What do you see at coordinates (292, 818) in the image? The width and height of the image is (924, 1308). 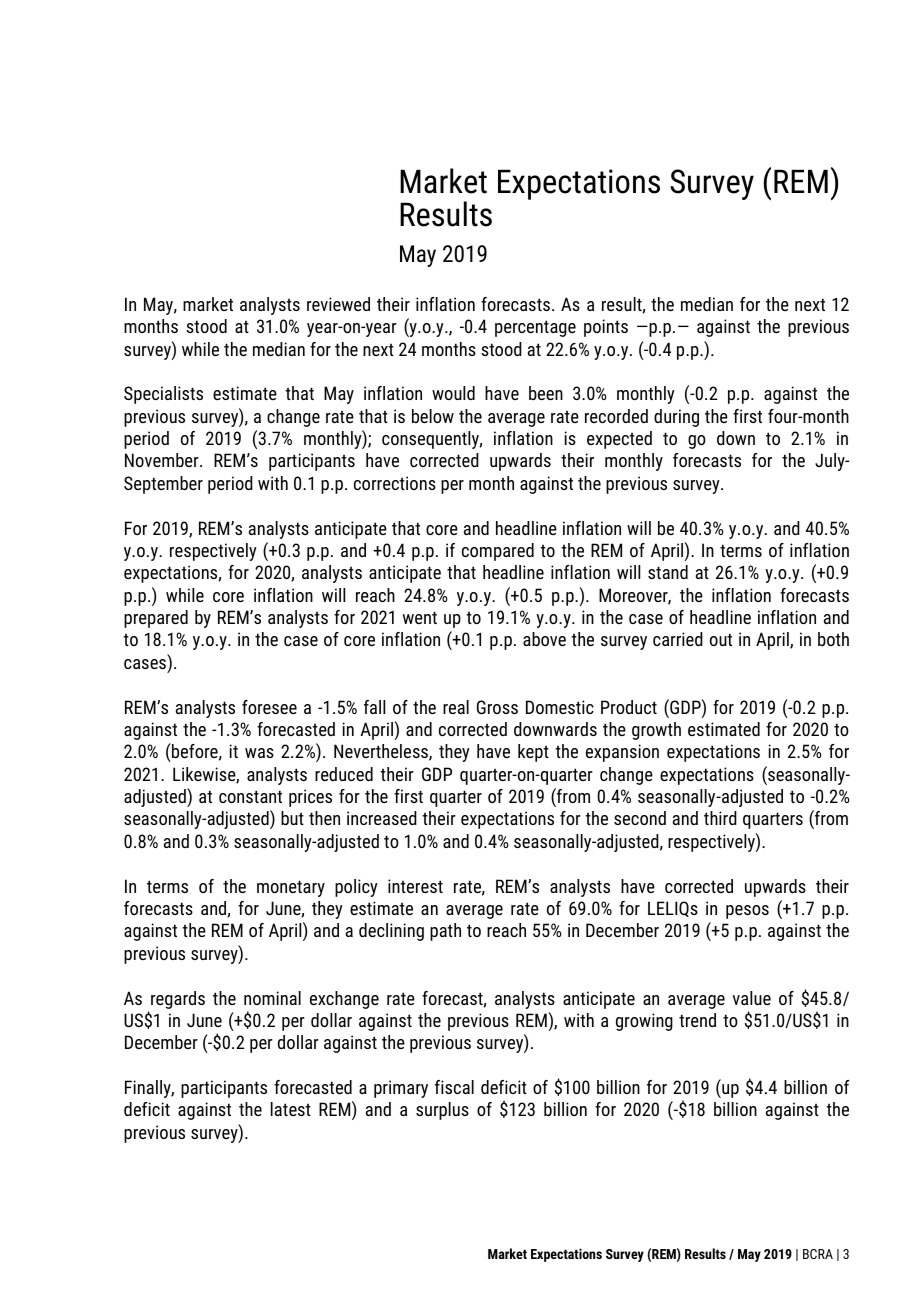 I see `but` at bounding box center [292, 818].
